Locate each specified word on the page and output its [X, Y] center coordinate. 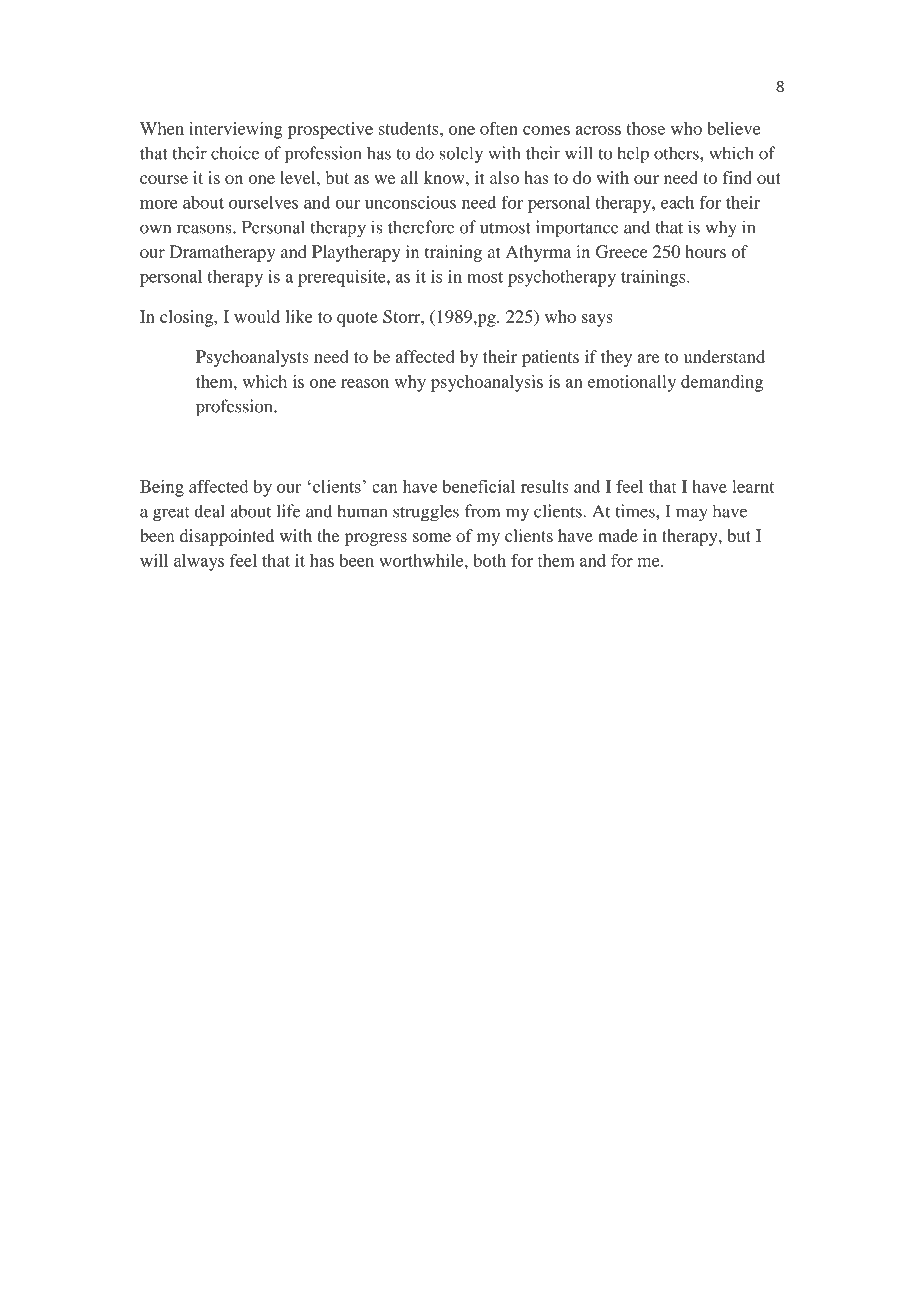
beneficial [478, 486]
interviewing [235, 130]
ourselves [263, 202]
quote [357, 319]
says [597, 320]
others [677, 153]
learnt [753, 486]
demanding [722, 383]
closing [188, 318]
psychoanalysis [487, 383]
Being [162, 488]
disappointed [227, 537]
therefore [421, 227]
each [677, 202]
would [257, 316]
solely [461, 155]
